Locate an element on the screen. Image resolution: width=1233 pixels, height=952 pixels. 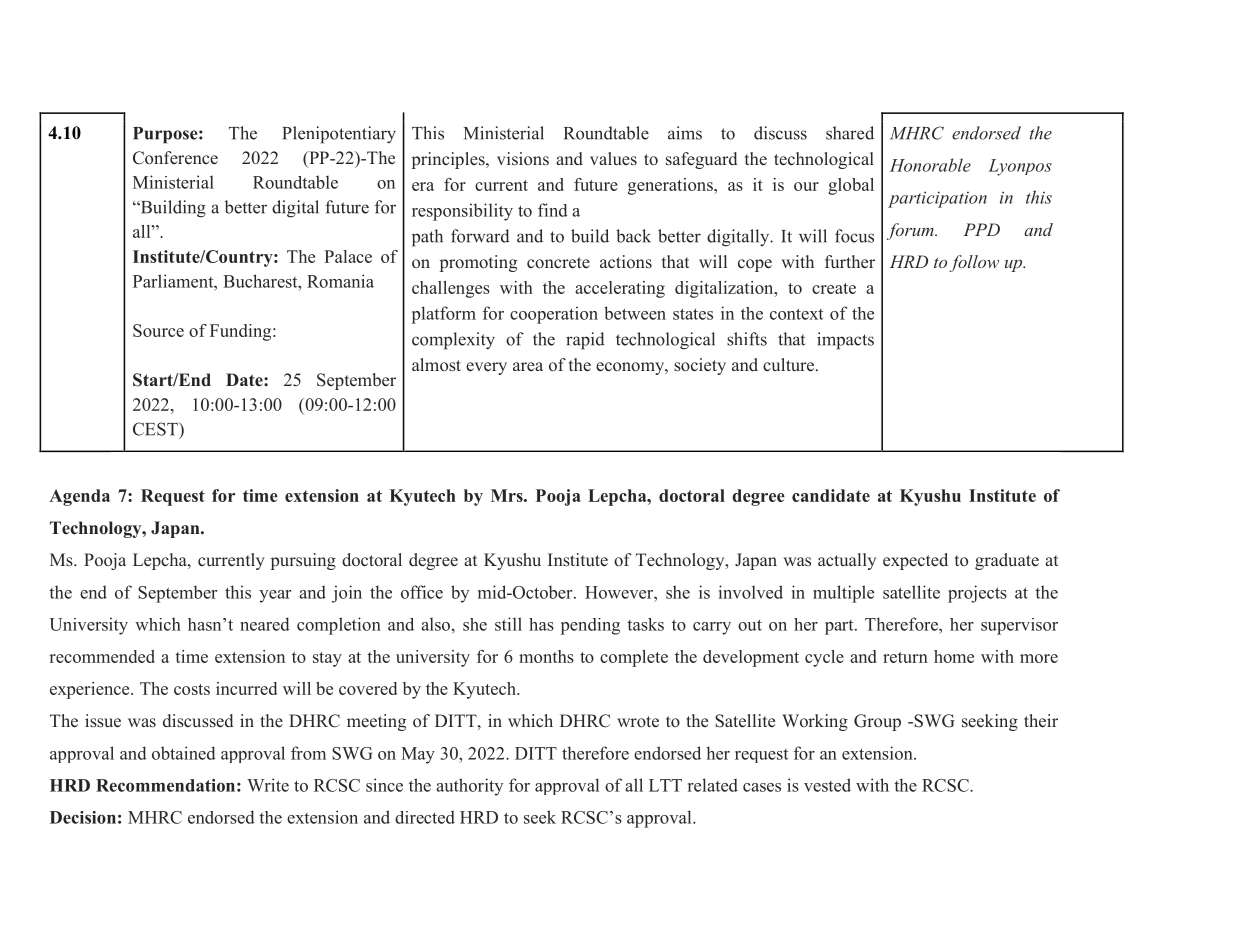
Write is located at coordinates (268, 785).
